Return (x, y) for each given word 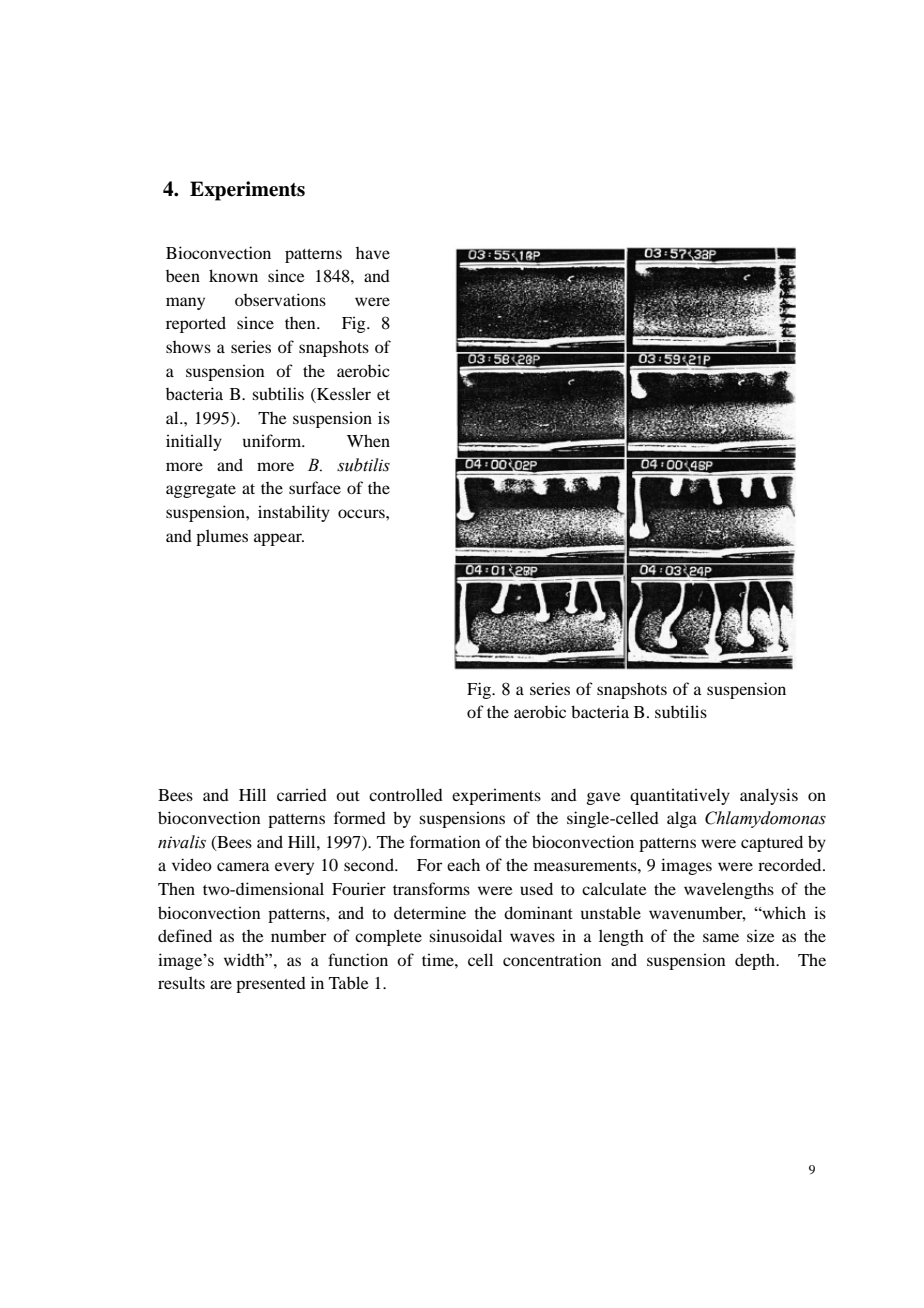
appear (279, 539)
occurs (362, 513)
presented (271, 985)
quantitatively (680, 796)
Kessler (343, 395)
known (233, 275)
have (373, 253)
